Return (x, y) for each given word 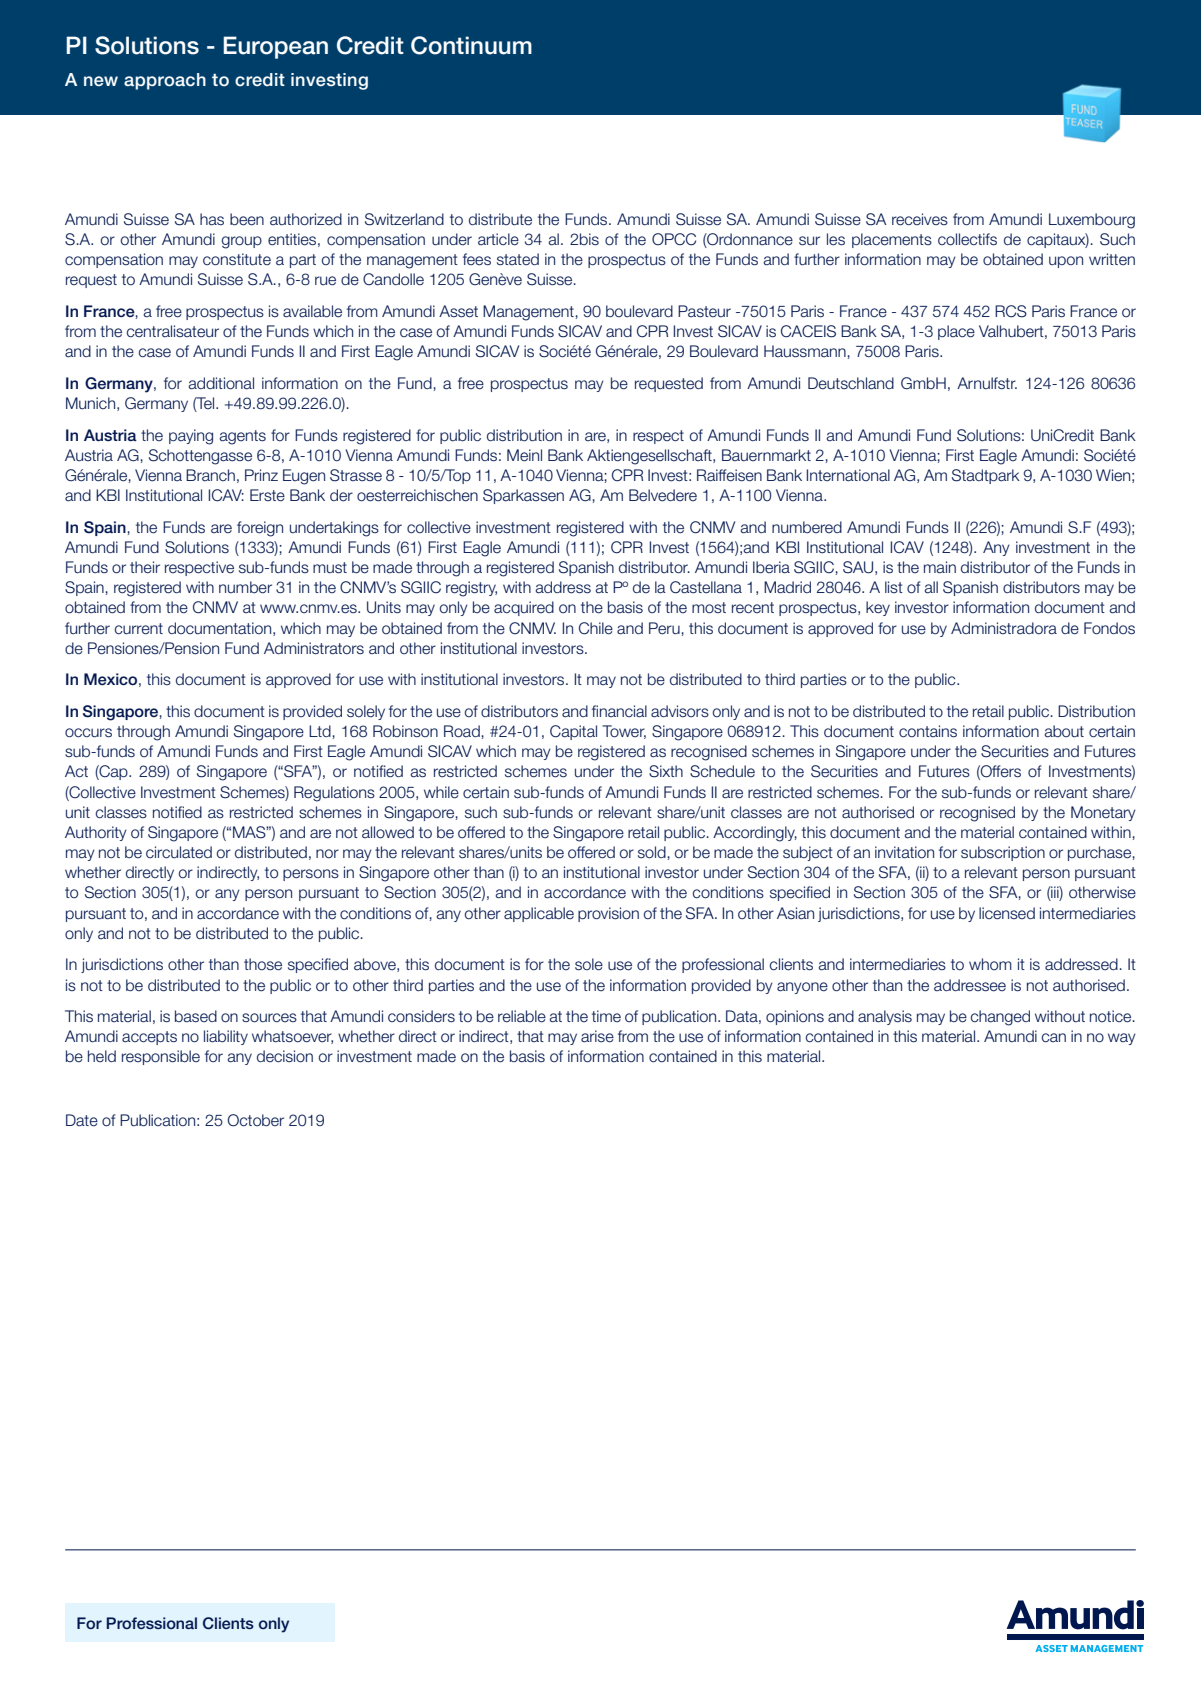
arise (597, 1036)
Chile (596, 628)
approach (165, 81)
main (940, 567)
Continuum (471, 45)
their (145, 567)
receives (920, 219)
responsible (161, 1057)
